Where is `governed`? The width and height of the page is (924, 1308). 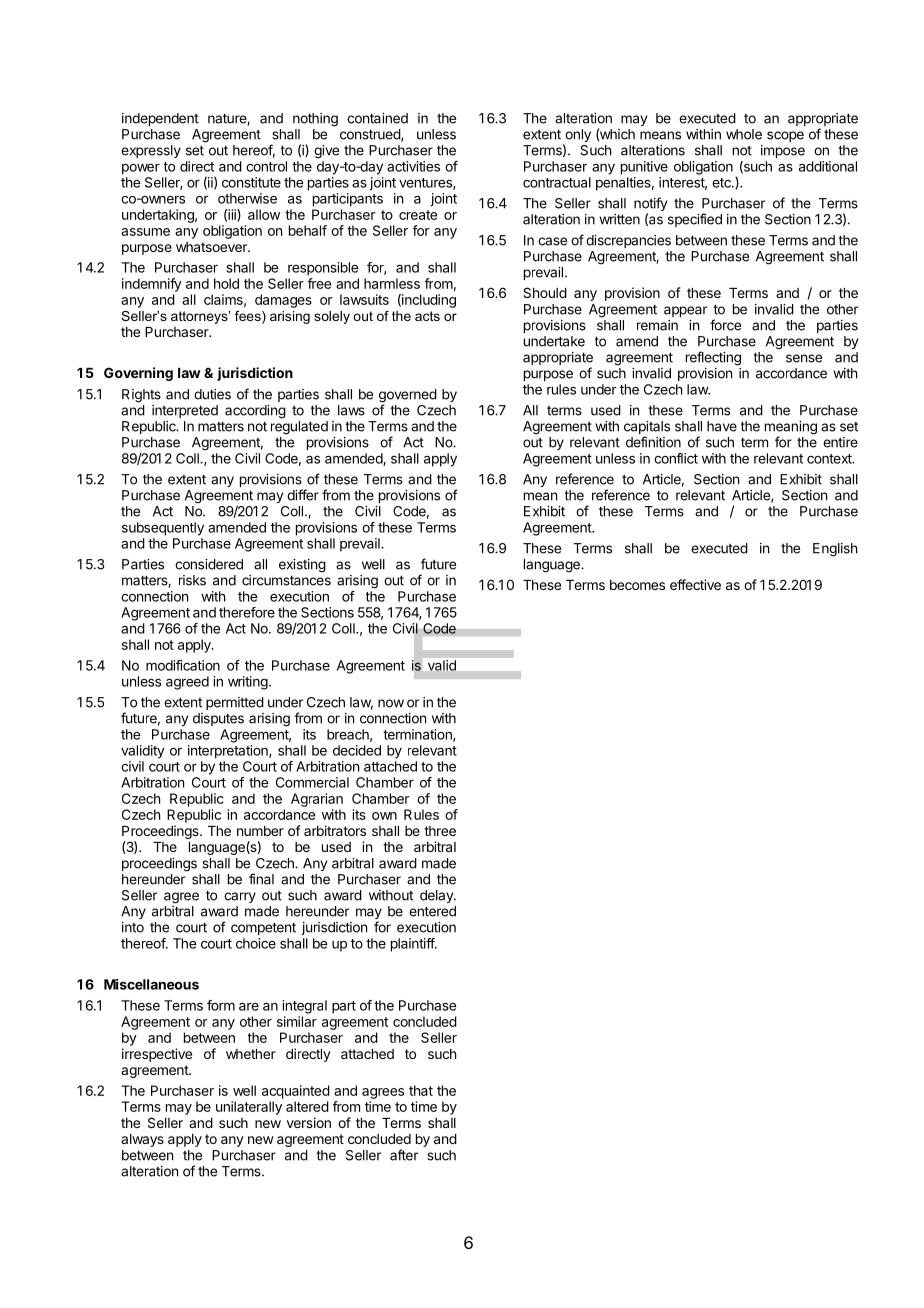
governed is located at coordinates (408, 397).
